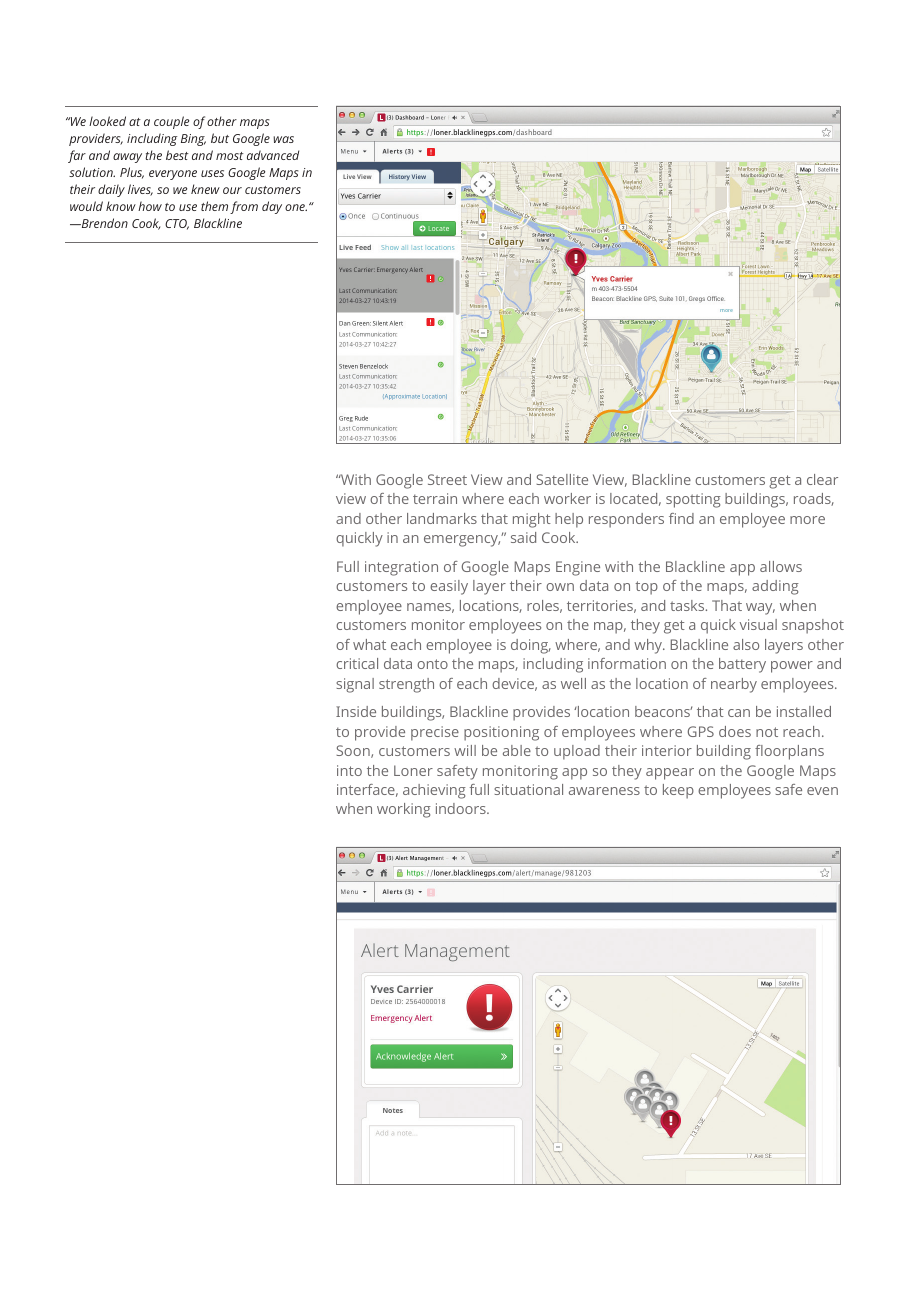 This screenshot has width=924, height=1308. What do you see at coordinates (193, 140) in the screenshot?
I see `Bing` at bounding box center [193, 140].
